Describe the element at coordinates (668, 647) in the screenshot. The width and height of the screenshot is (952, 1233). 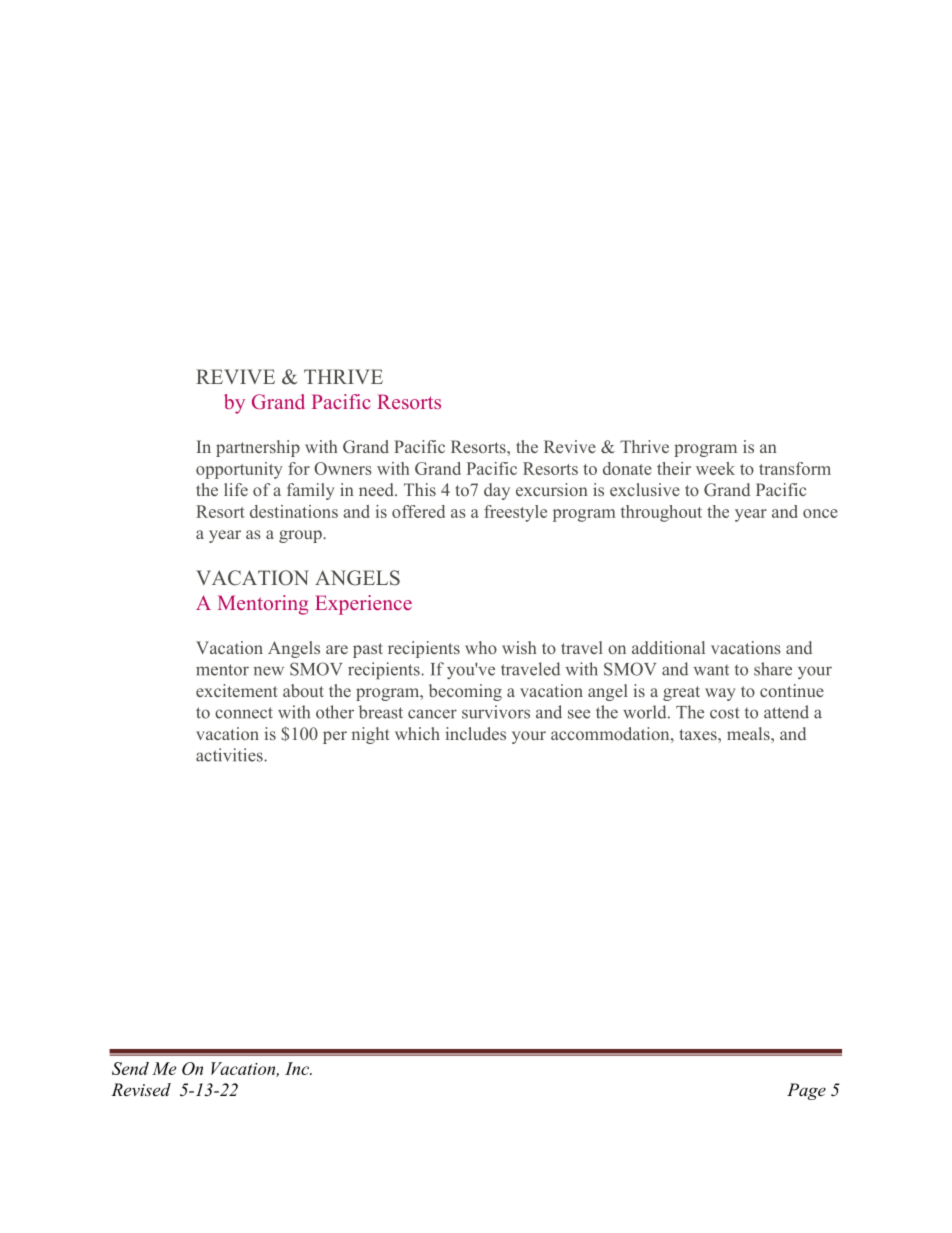
I see `additional` at that location.
